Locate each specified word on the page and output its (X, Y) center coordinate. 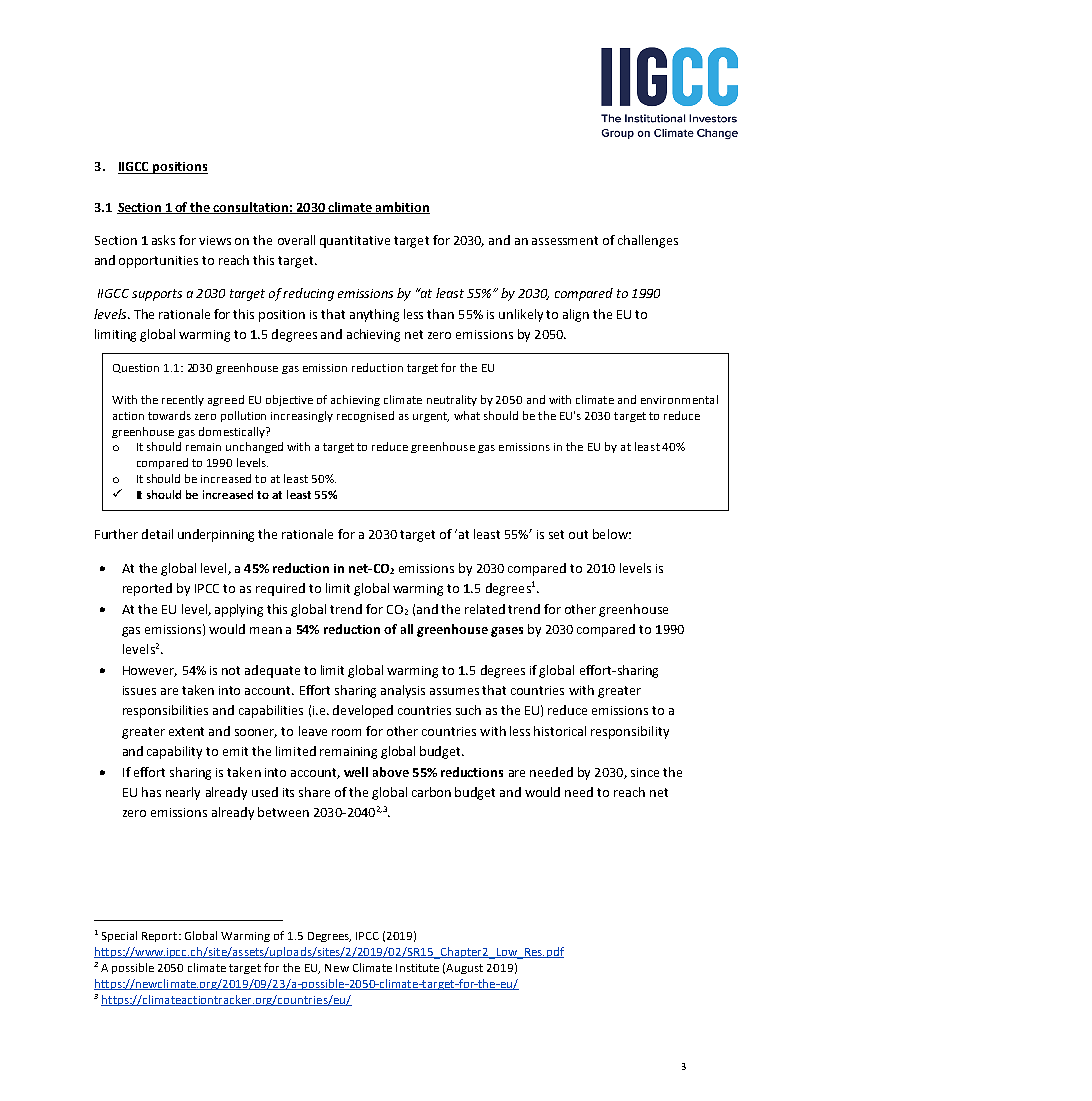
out (578, 534)
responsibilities (165, 711)
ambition (402, 208)
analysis (403, 691)
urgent (431, 417)
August (464, 969)
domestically (233, 432)
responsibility (630, 732)
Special (119, 936)
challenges (648, 241)
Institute (417, 968)
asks (163, 240)
